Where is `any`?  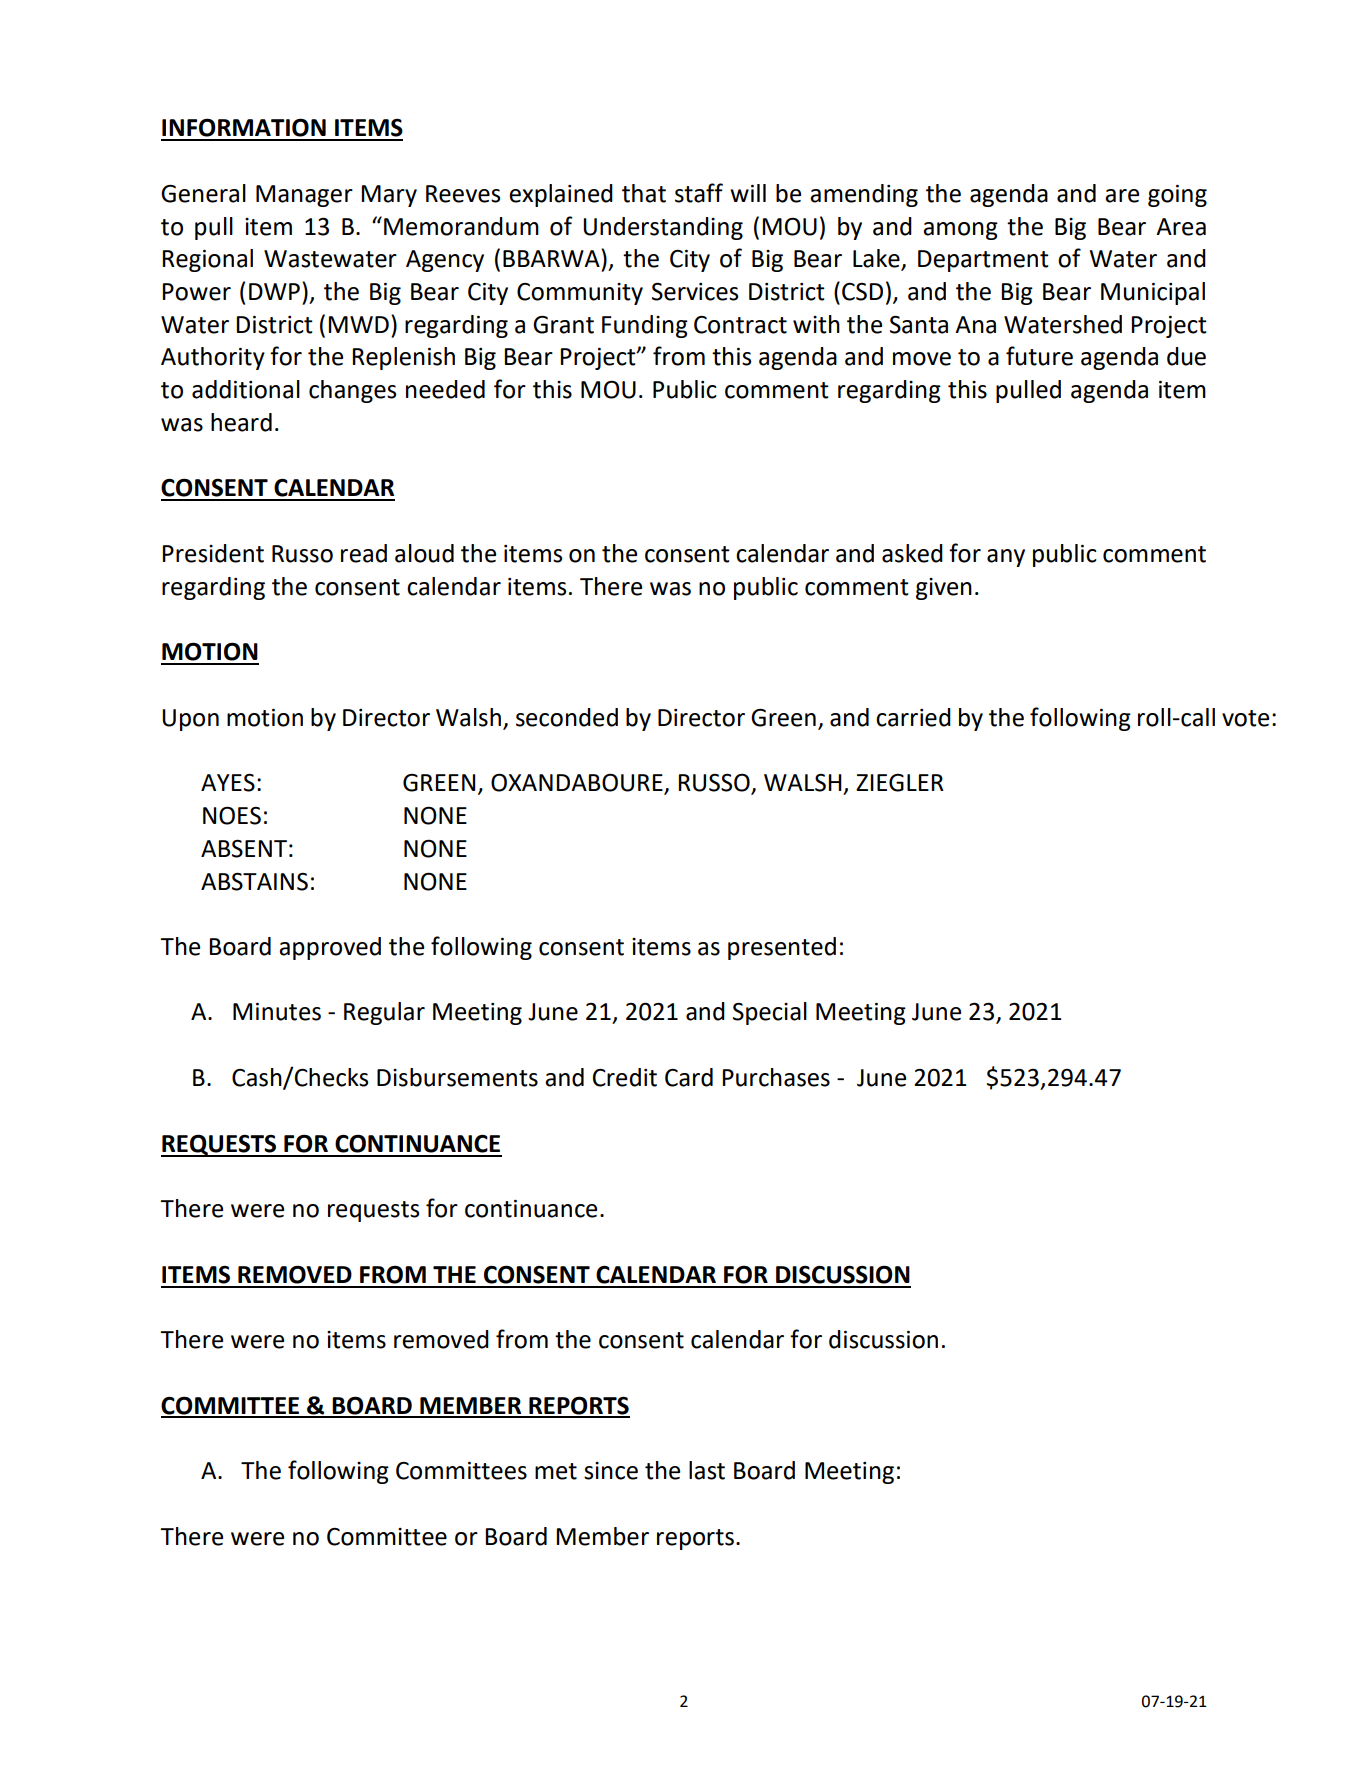
any is located at coordinates (1006, 558).
